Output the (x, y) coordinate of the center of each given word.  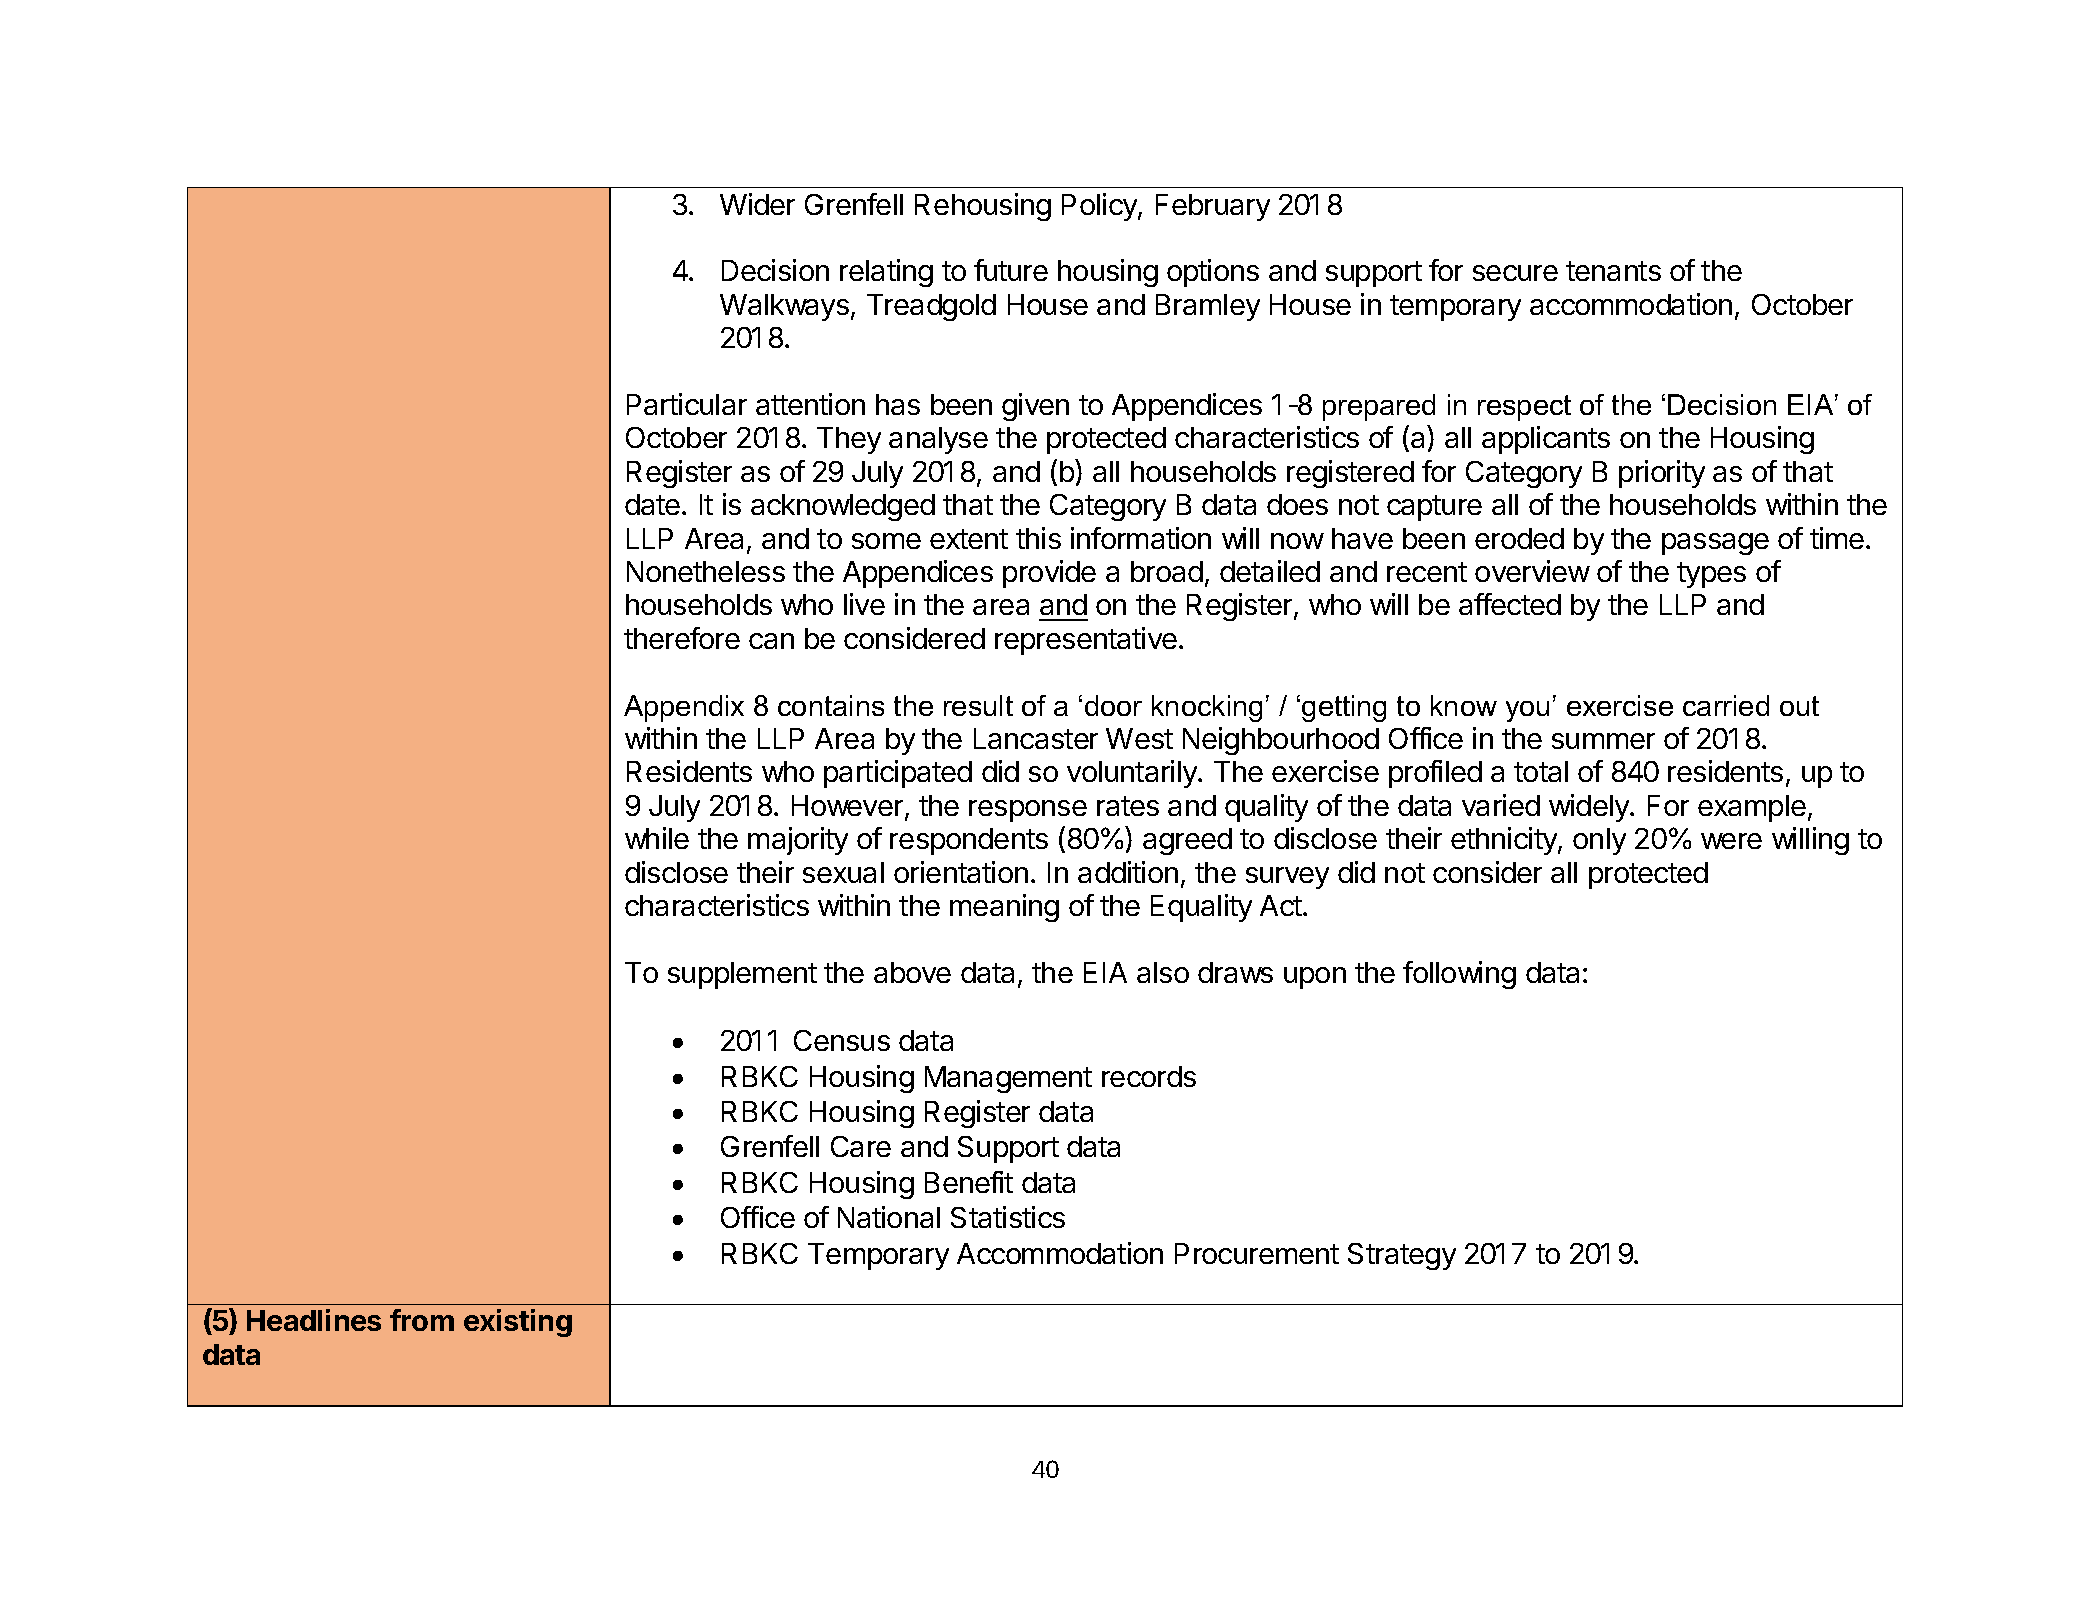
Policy (1100, 207)
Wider (757, 204)
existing (518, 1323)
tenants (1613, 271)
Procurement (1257, 1253)
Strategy (1402, 1256)
